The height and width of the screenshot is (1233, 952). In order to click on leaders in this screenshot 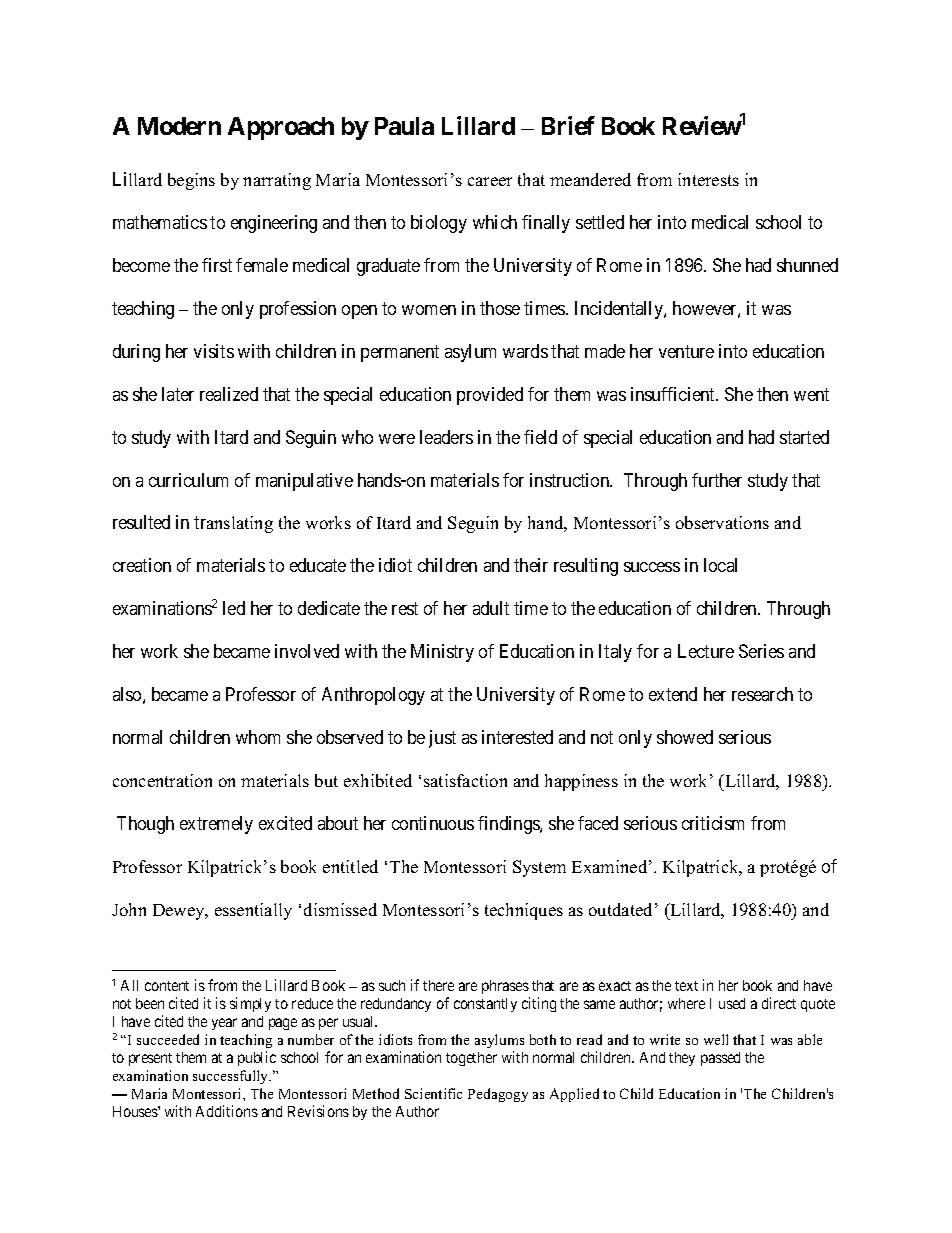, I will do `click(446, 437)`.
